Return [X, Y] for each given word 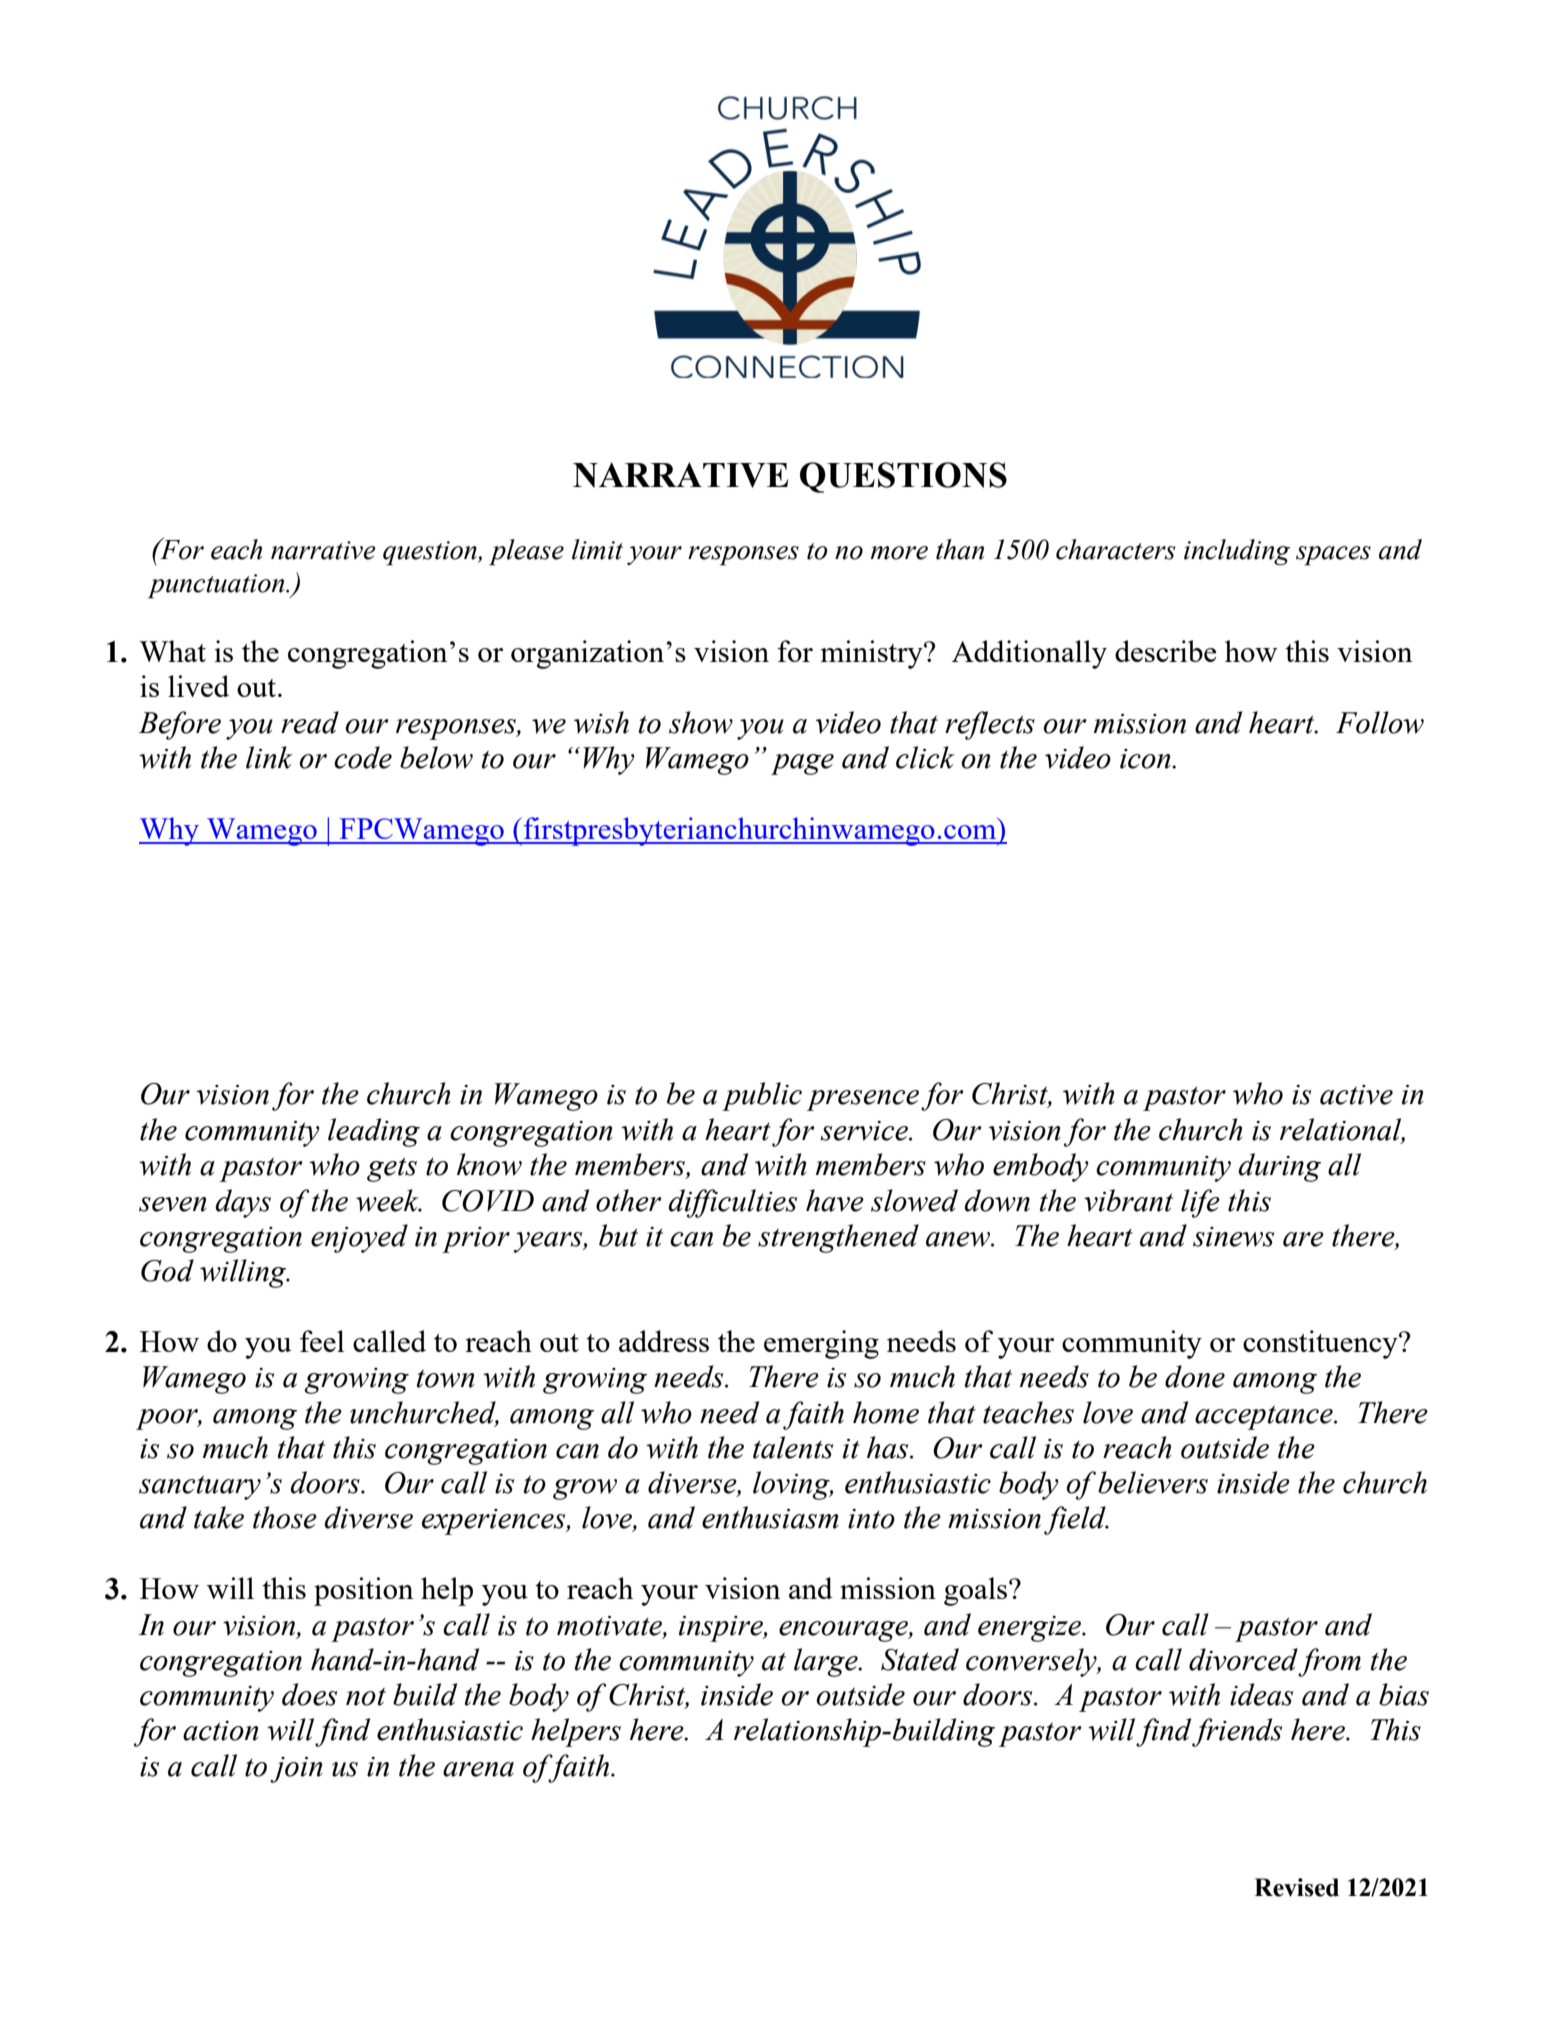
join [296, 1770]
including [1237, 552]
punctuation [217, 586]
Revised [1296, 1887]
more [899, 553]
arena [478, 1769]
